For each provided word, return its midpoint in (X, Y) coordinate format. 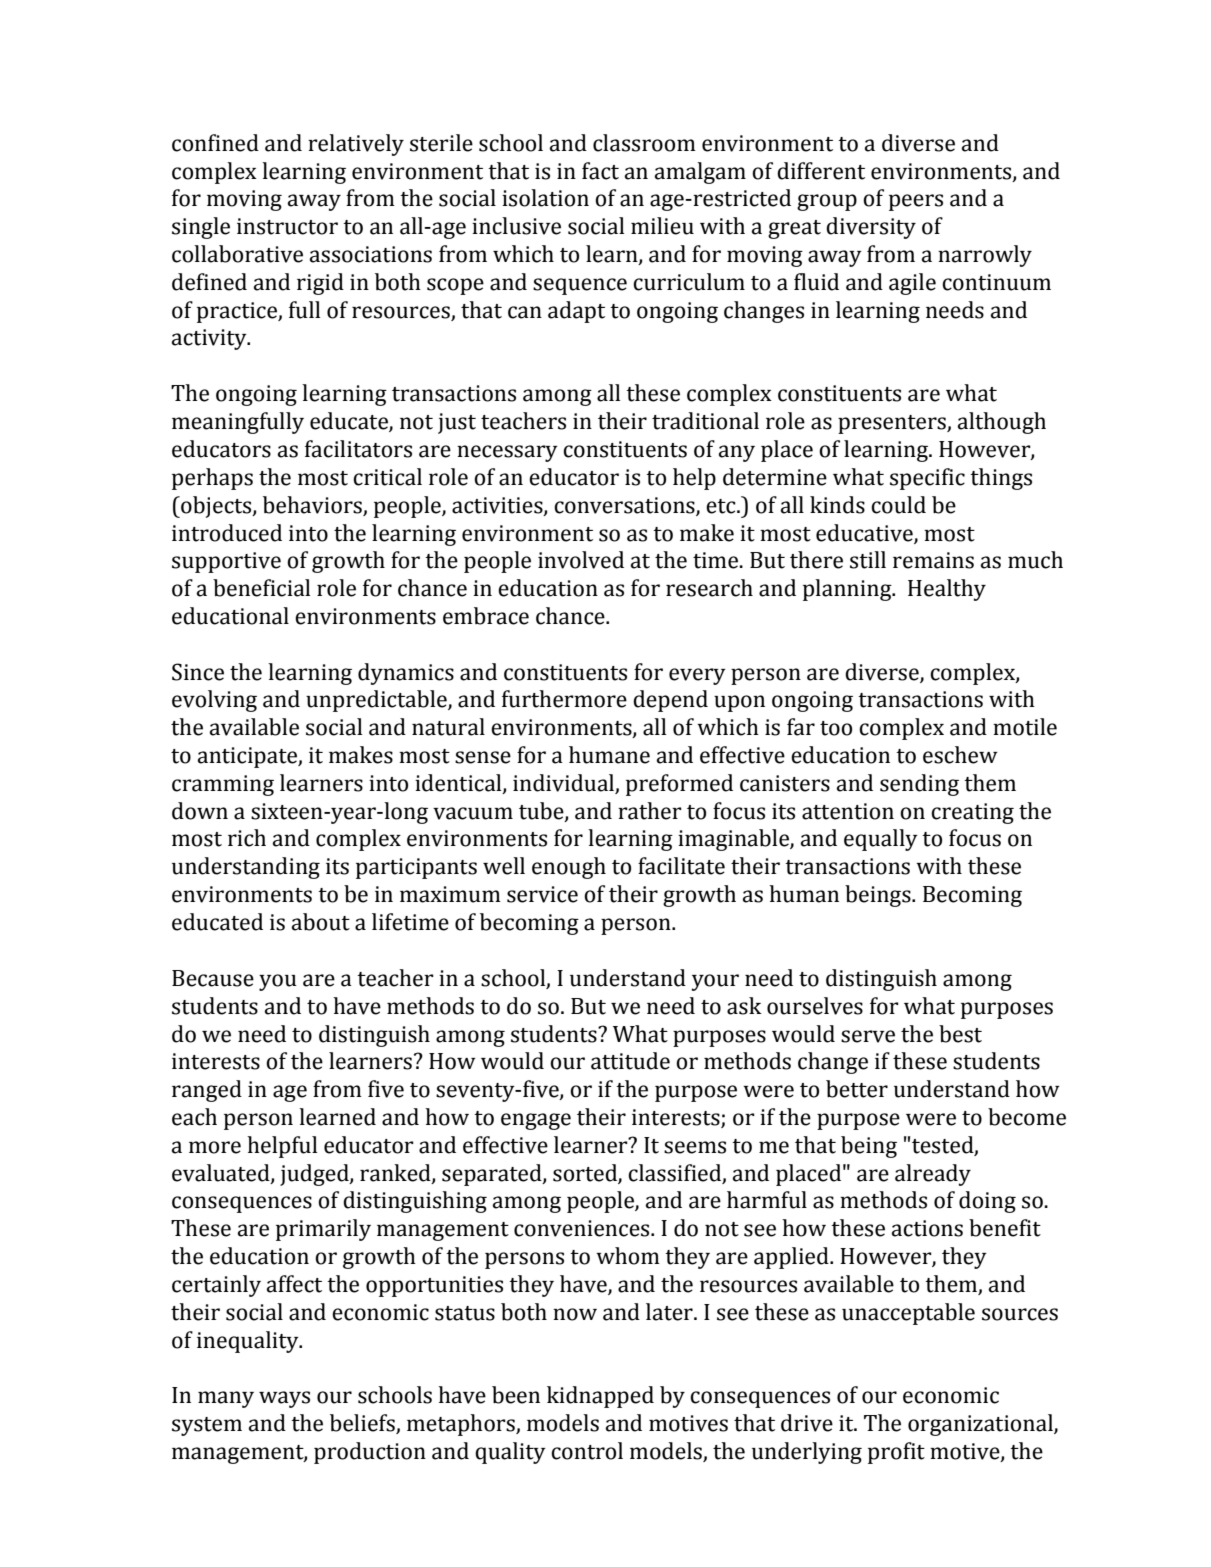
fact (600, 171)
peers (916, 202)
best (960, 1034)
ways (284, 1399)
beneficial (261, 588)
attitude (630, 1061)
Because (213, 978)
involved (581, 560)
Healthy (947, 590)
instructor (287, 226)
